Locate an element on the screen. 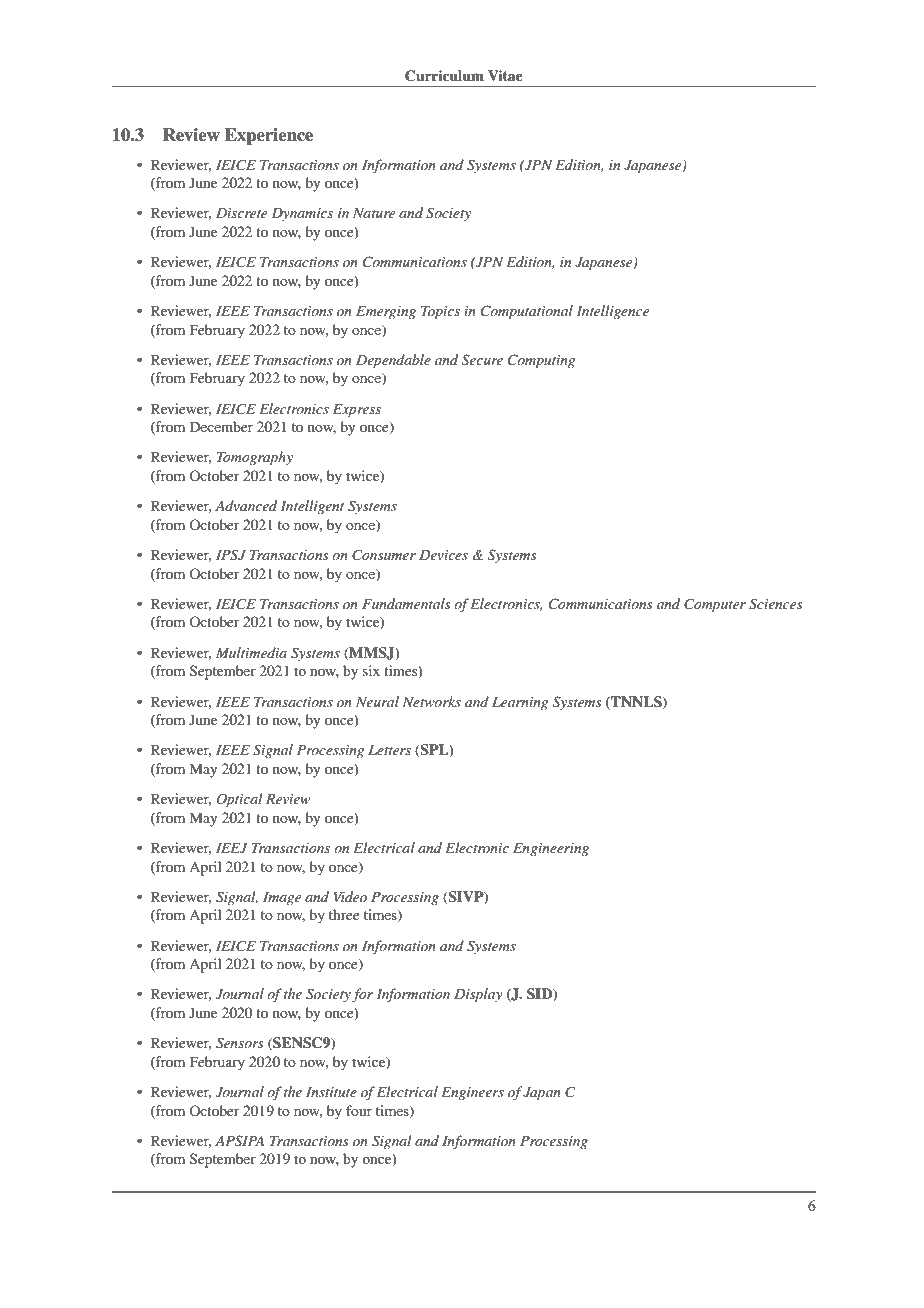 Image resolution: width=924 pixels, height=1308 pixels. Institute is located at coordinates (331, 1092).
